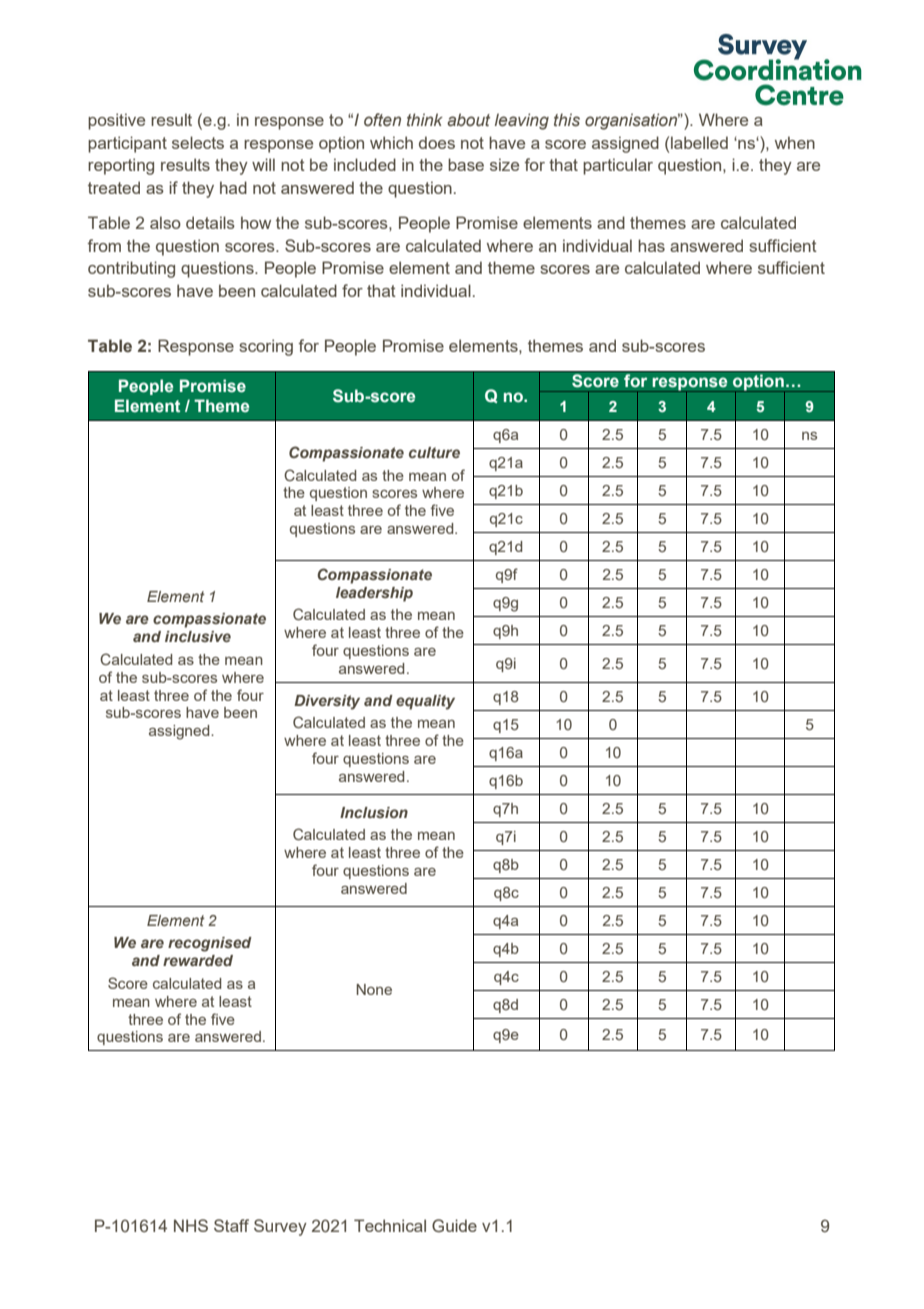  Describe the element at coordinates (434, 452) in the document. I see `culture` at that location.
